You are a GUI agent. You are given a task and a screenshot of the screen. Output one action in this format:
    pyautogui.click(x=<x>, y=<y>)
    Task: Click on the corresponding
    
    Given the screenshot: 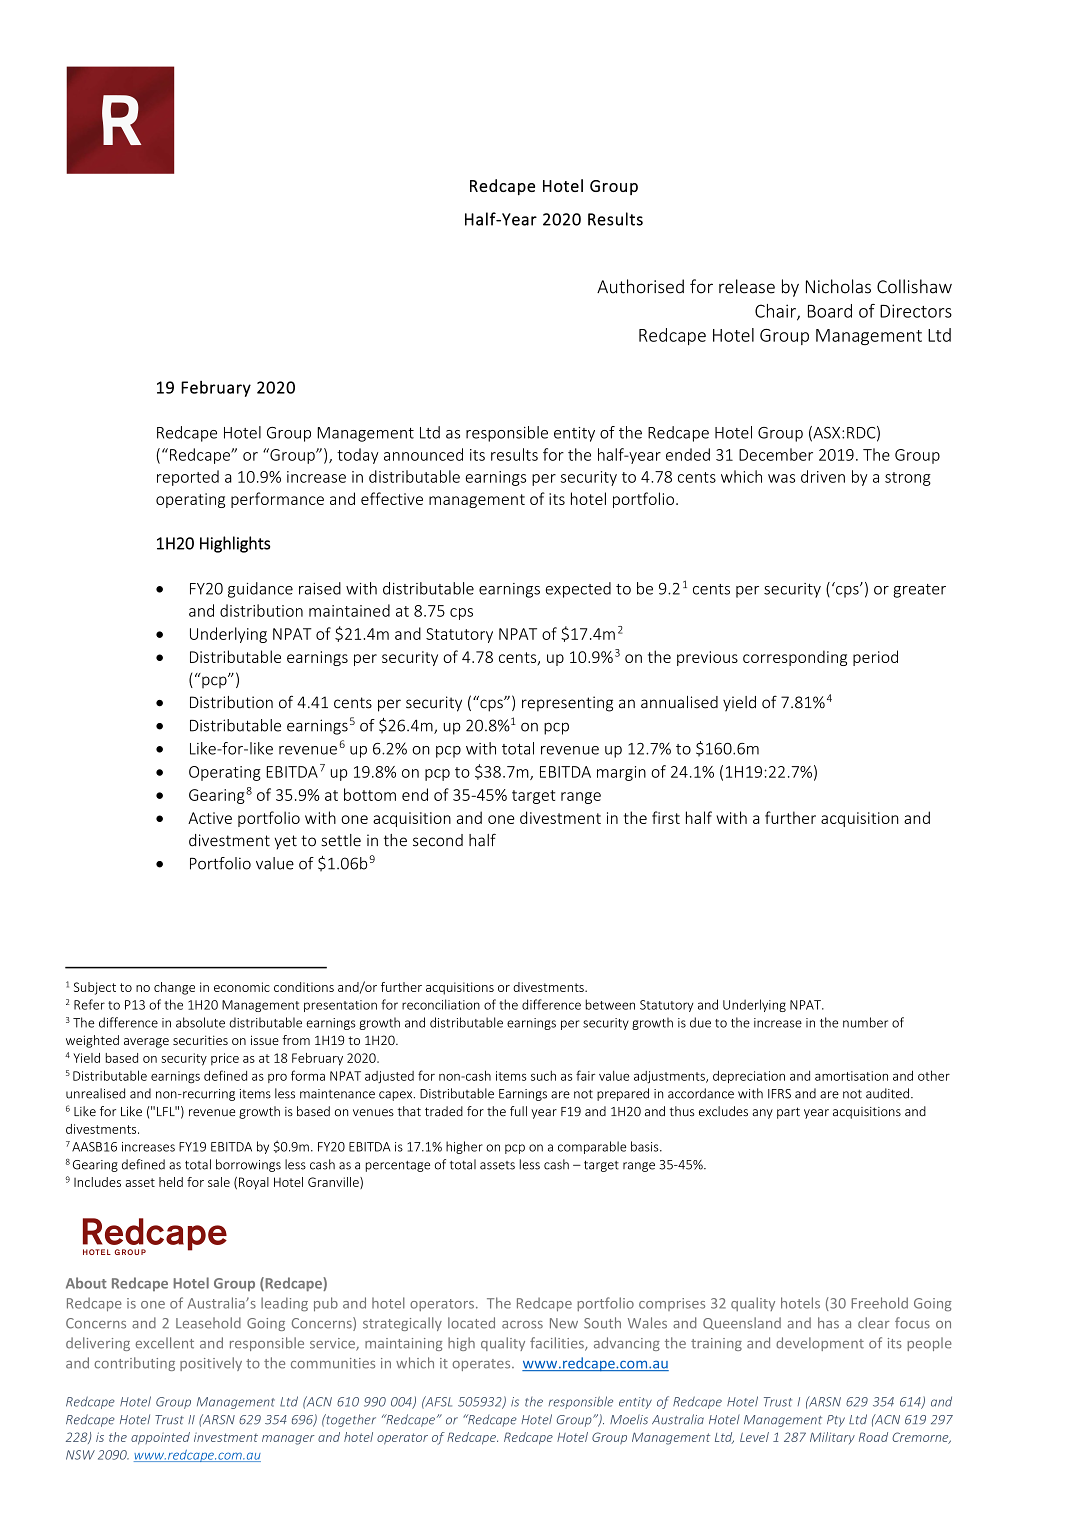 What is the action you would take?
    pyautogui.click(x=795, y=658)
